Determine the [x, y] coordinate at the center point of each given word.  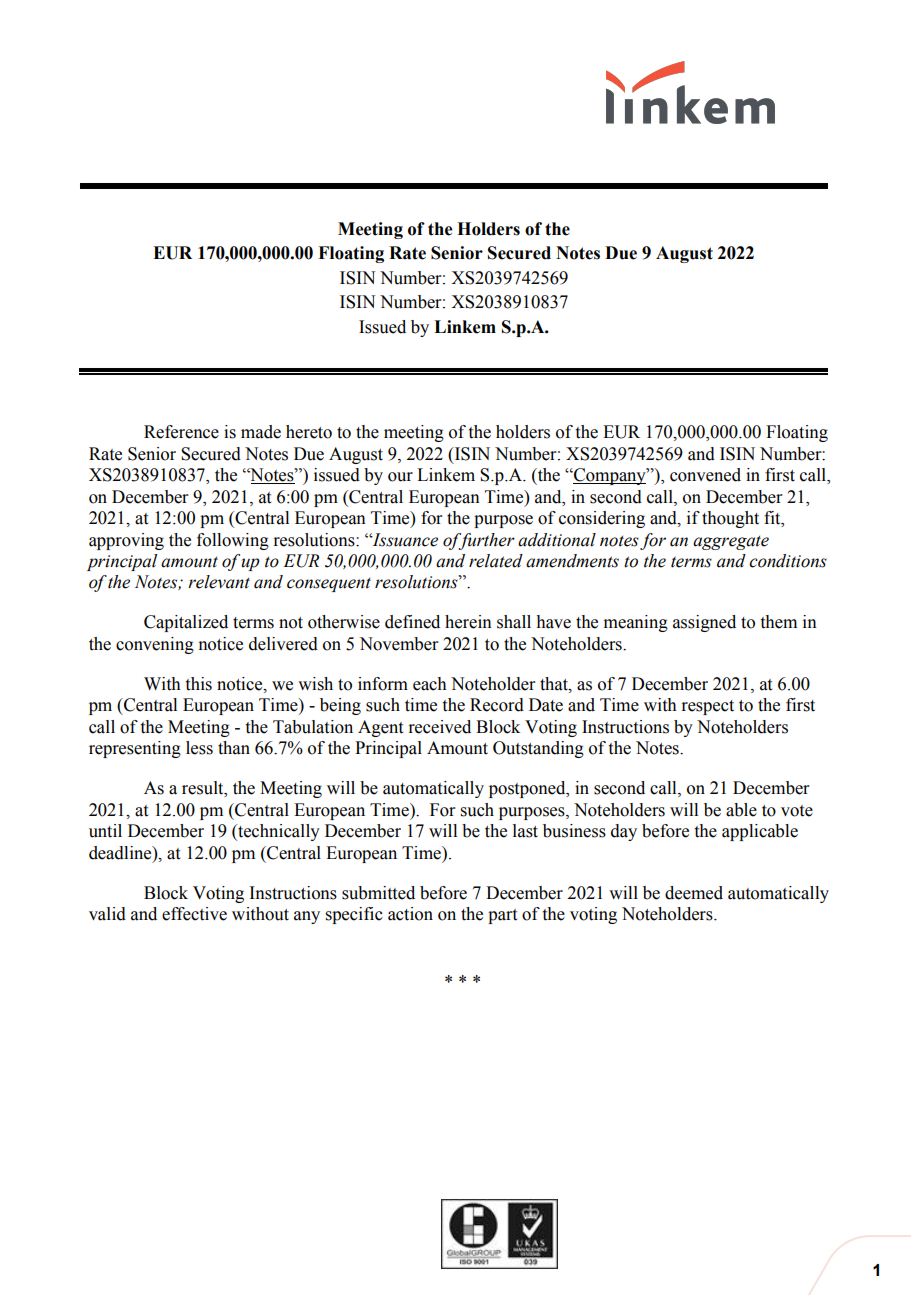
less [199, 748]
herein [468, 622]
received [439, 727]
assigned [704, 623]
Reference [181, 432]
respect [707, 707]
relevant [219, 582]
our [400, 477]
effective [194, 914]
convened [705, 475]
